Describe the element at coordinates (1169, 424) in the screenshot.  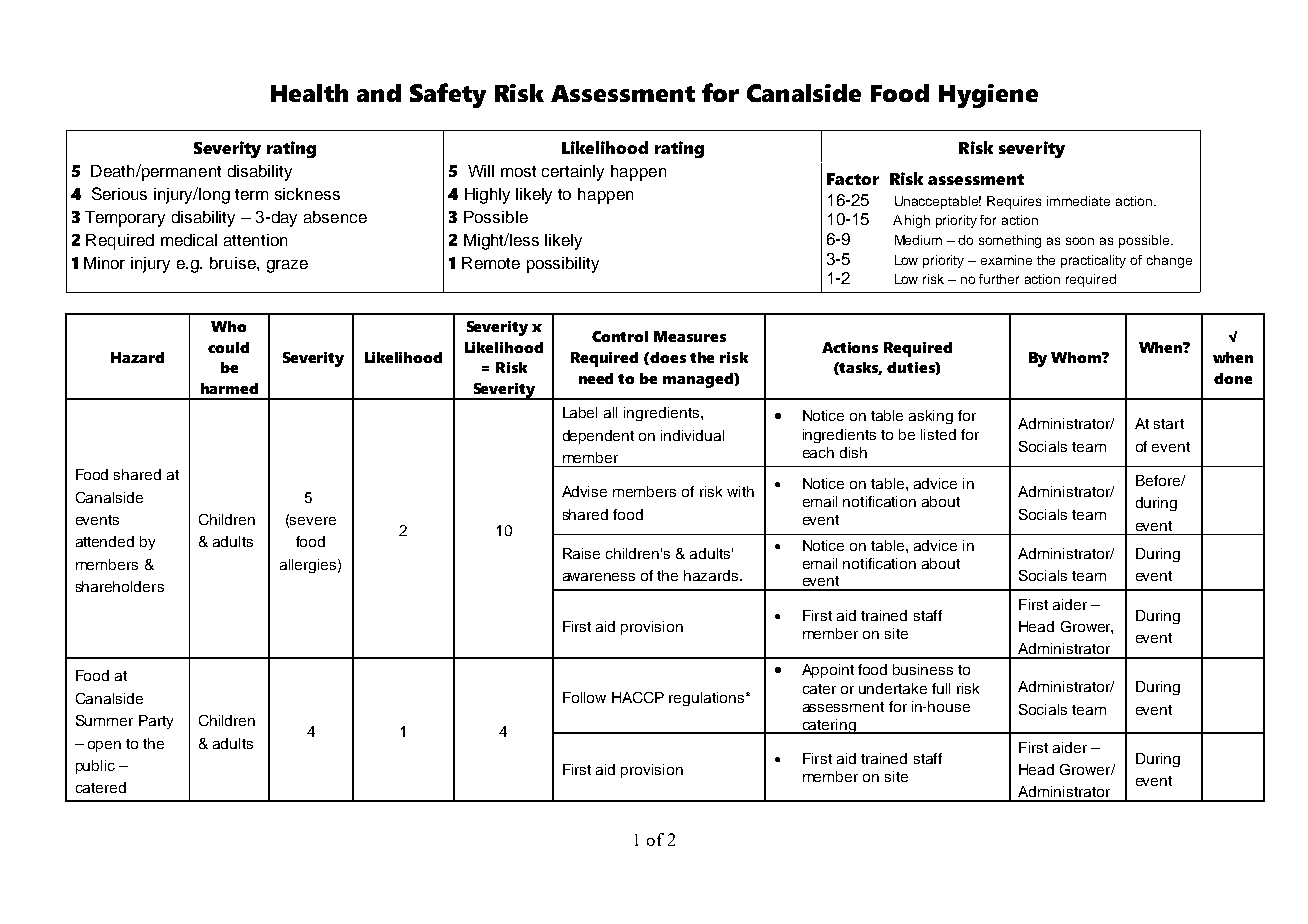
I see `start` at that location.
